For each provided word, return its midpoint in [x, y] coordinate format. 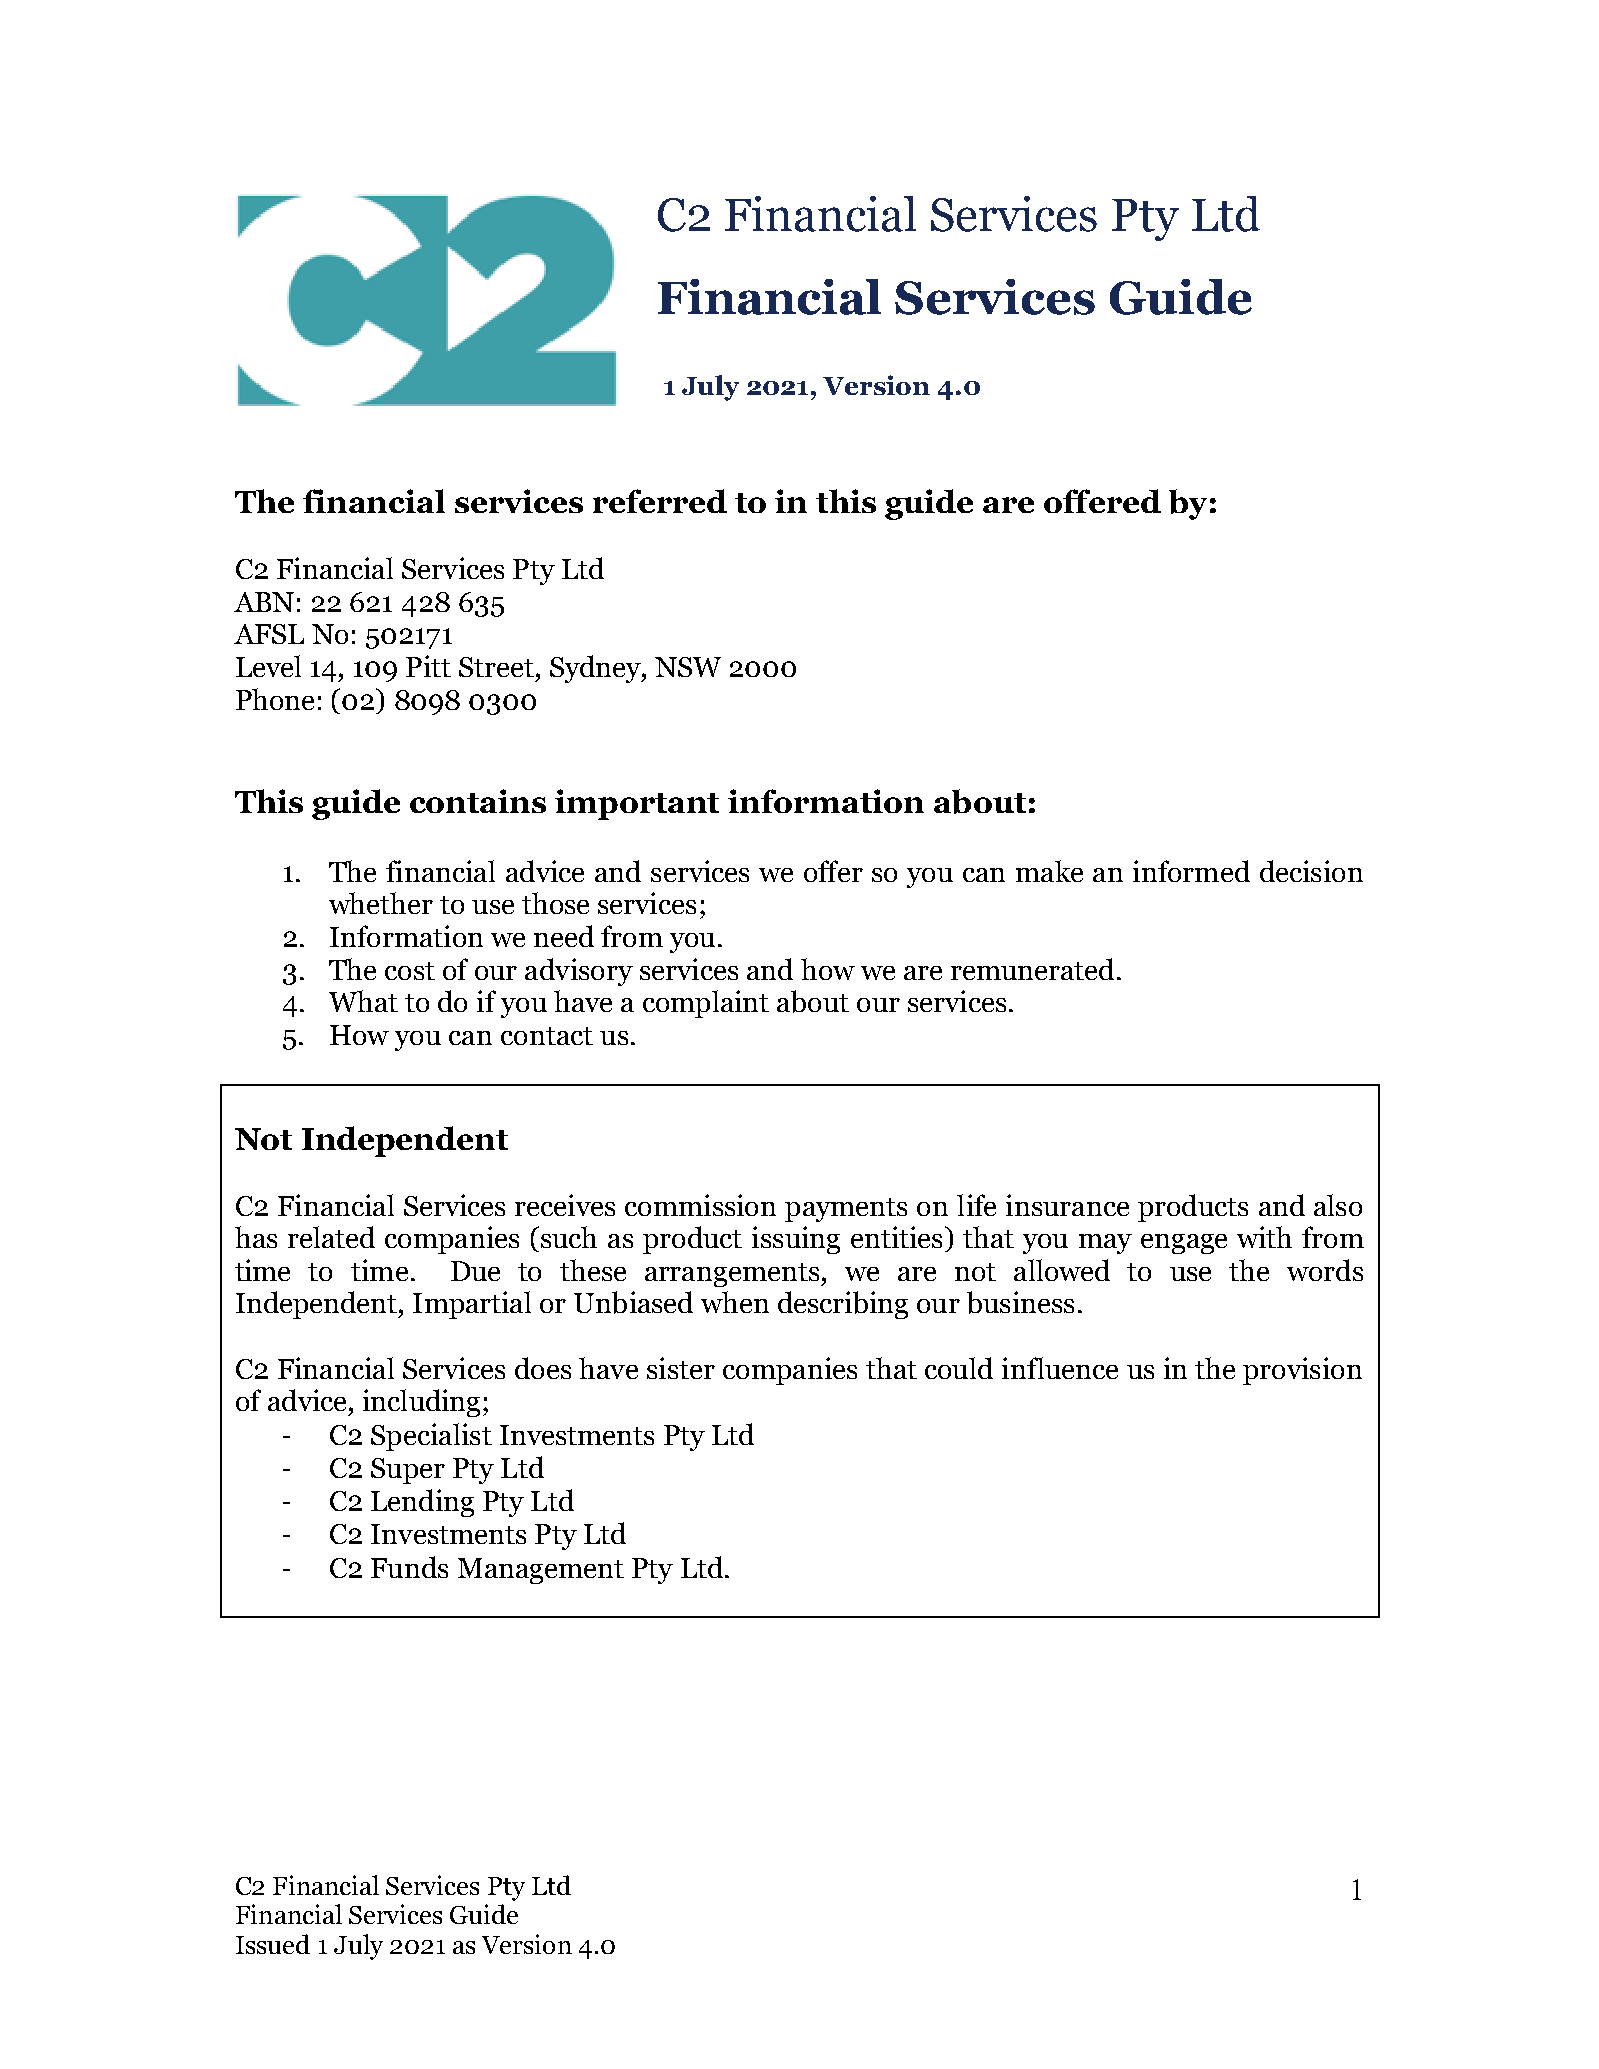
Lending [422, 1503]
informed [1191, 871]
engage [1184, 1244]
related [331, 1237]
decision [1311, 871]
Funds [409, 1567]
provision [1302, 1371]
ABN [264, 602]
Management [541, 1571]
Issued [273, 1944]
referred [660, 501]
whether [381, 903]
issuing [796, 1240]
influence [1060, 1368]
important [637, 804]
